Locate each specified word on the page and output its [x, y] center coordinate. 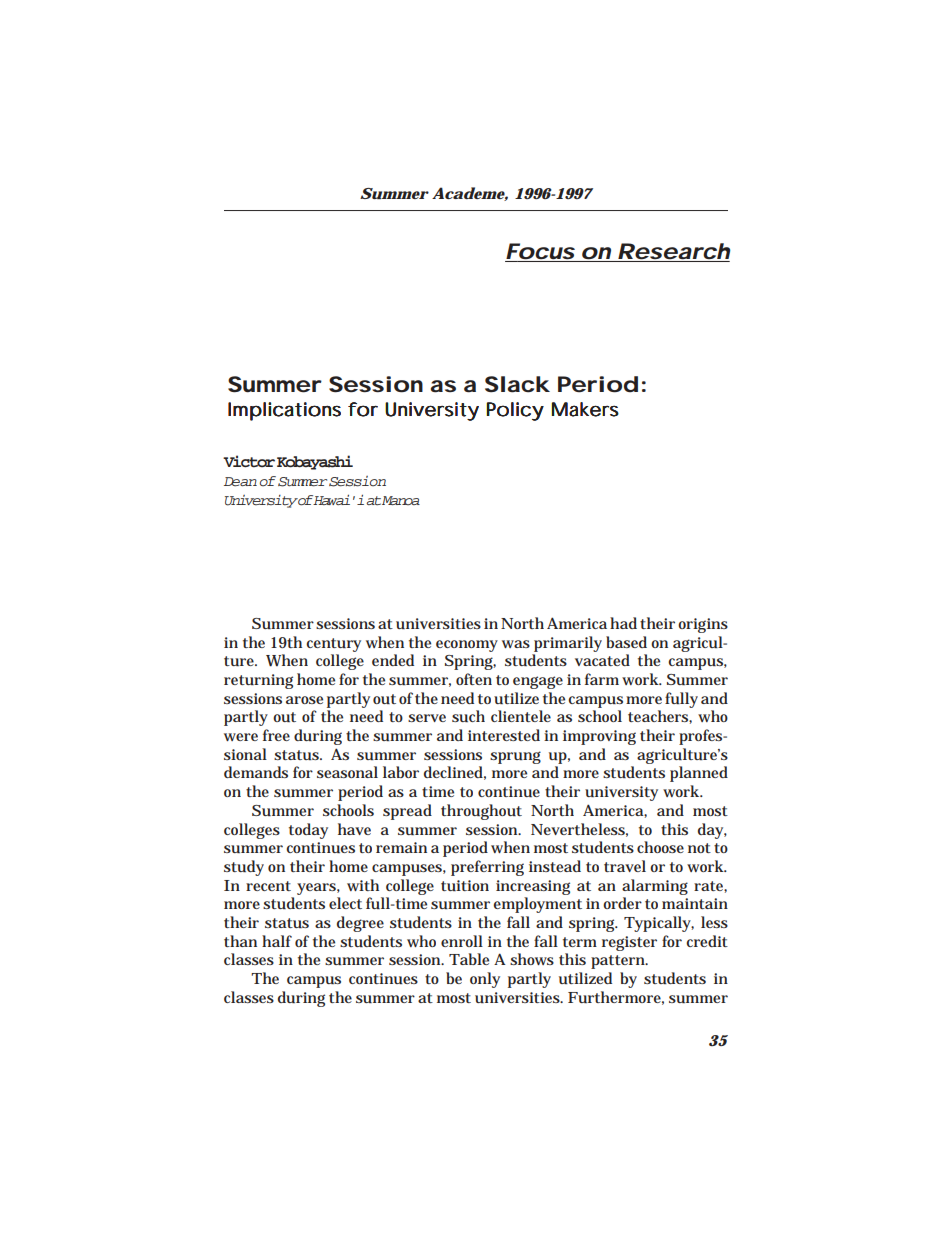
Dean [240, 482]
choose [660, 847]
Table [469, 959]
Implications [284, 411]
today [308, 831]
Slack [517, 384]
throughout [481, 812]
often [474, 679]
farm [602, 679]
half [277, 941]
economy [467, 646]
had [623, 623]
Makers [585, 409]
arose [304, 700]
